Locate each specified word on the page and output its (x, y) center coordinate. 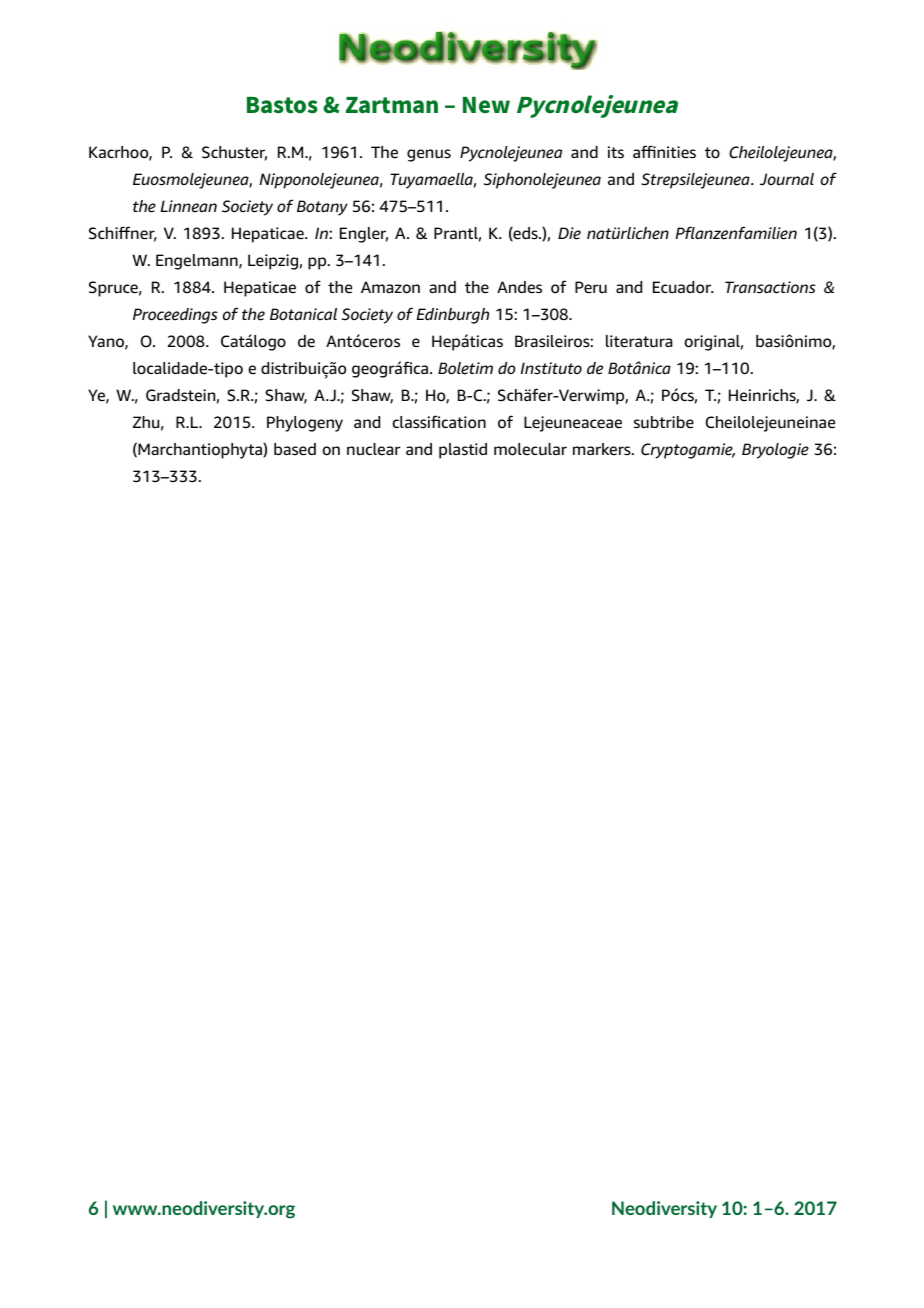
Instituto (551, 368)
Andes (519, 287)
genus (429, 155)
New (486, 105)
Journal (787, 179)
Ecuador (683, 287)
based (295, 449)
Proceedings (175, 316)
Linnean (188, 206)
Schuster (234, 153)
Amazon (390, 287)
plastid (463, 451)
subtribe (664, 422)
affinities (664, 152)
